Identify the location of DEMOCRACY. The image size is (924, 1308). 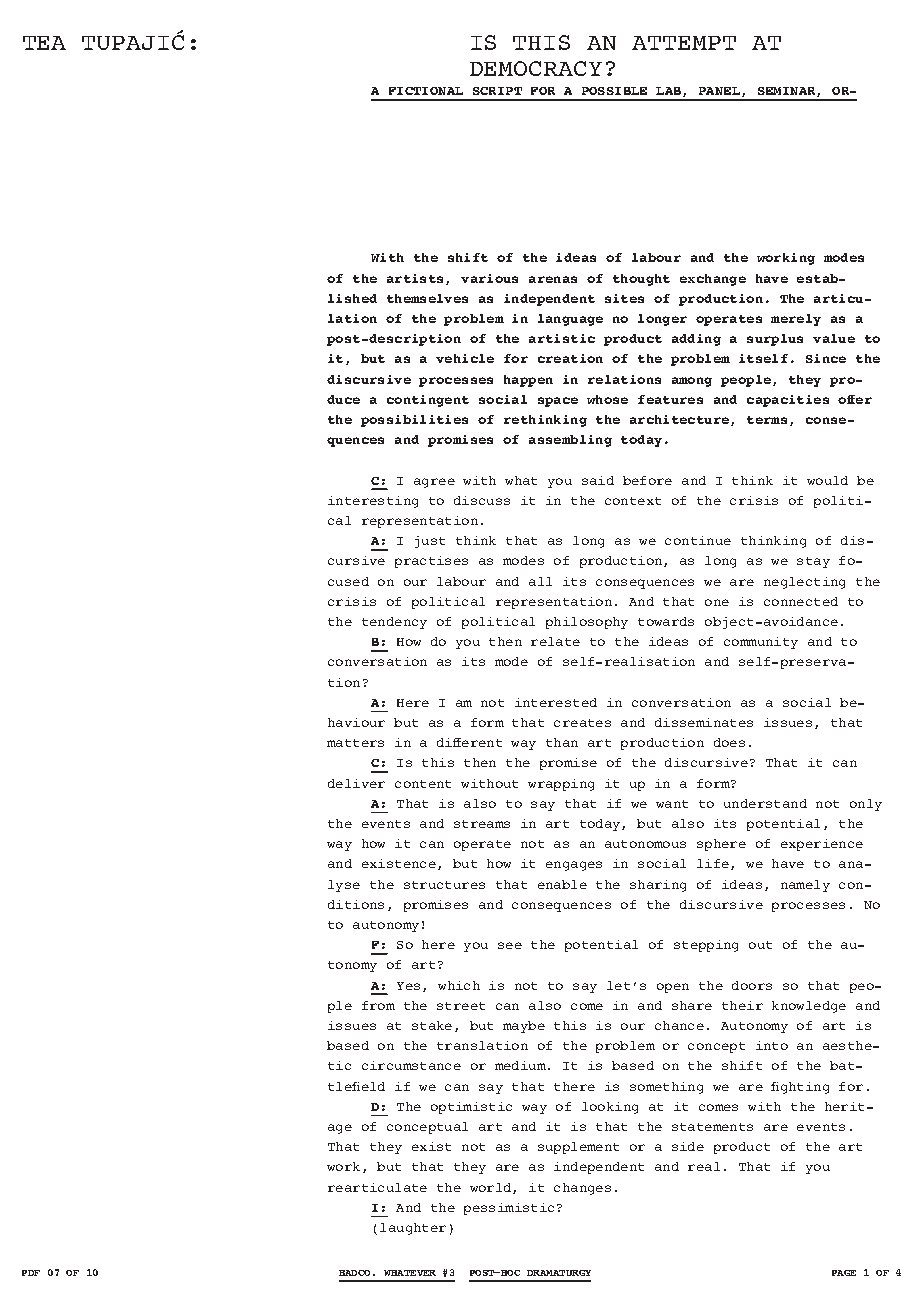
(536, 68).
